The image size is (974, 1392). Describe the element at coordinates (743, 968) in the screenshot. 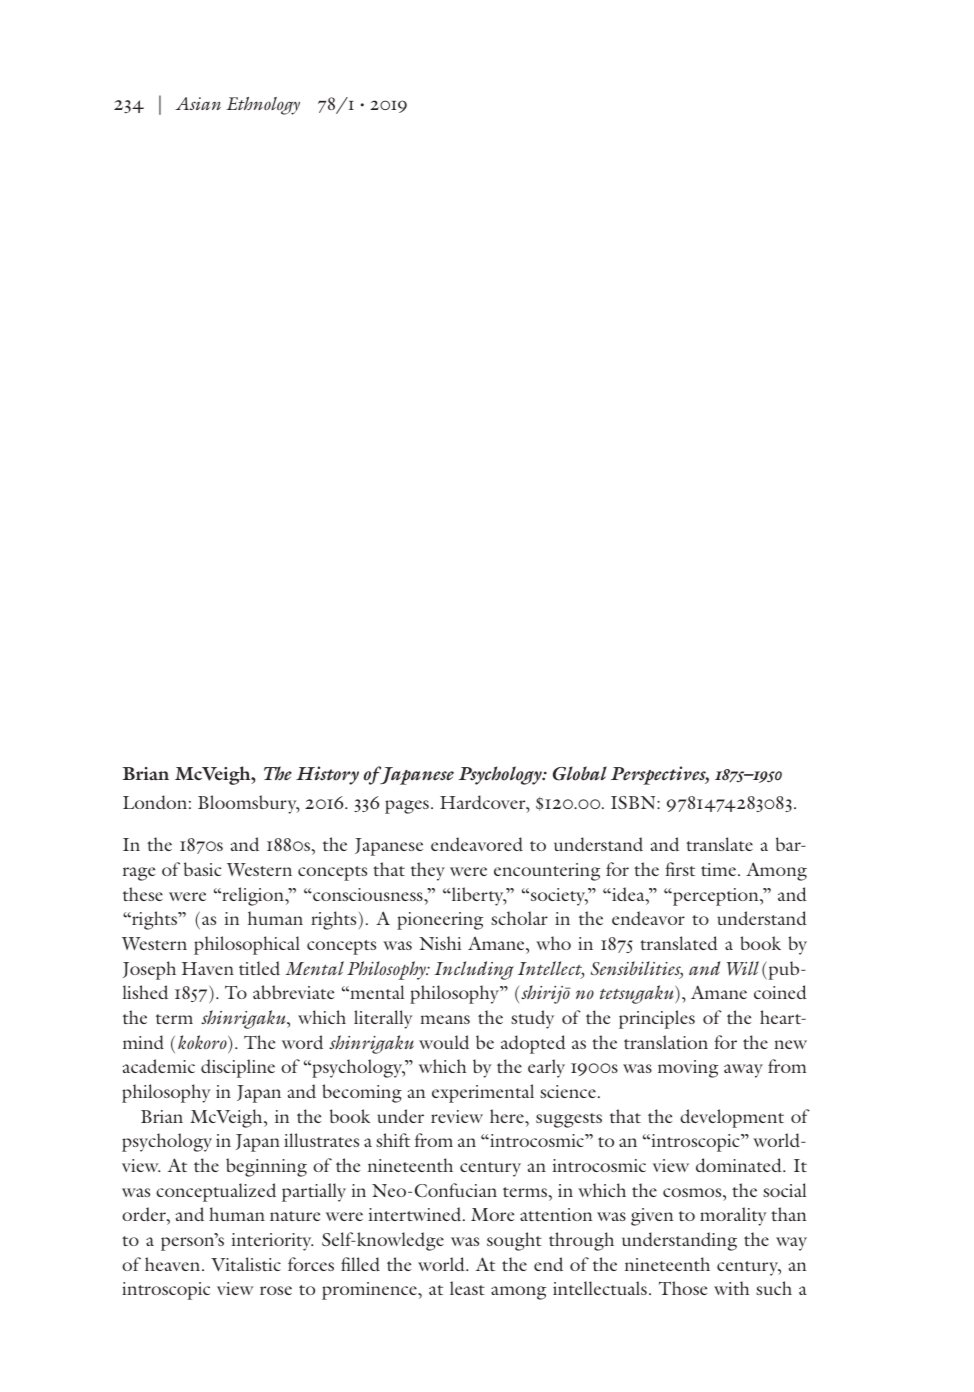

I see `Will` at that location.
